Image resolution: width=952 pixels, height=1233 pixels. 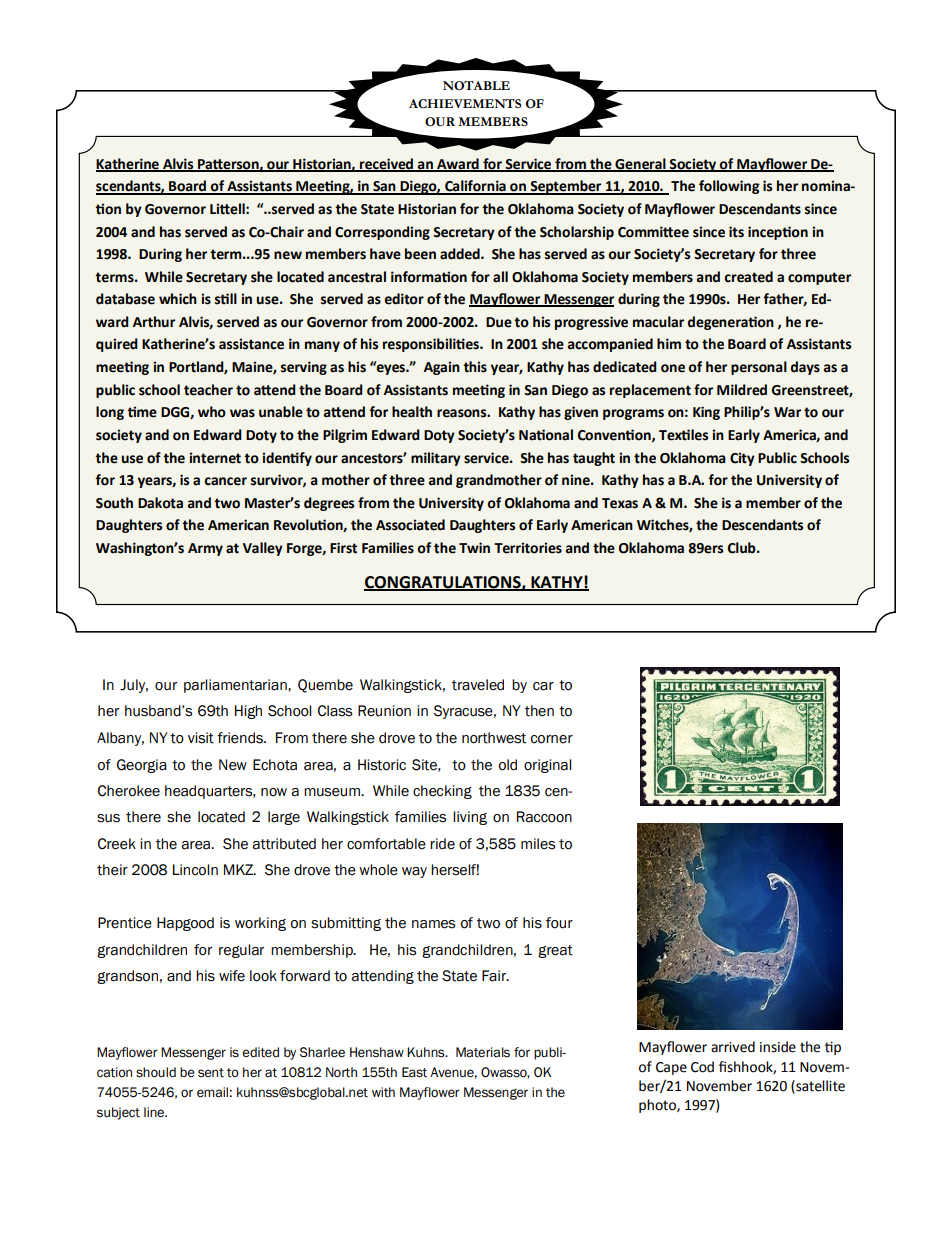 I want to click on received, so click(x=387, y=164).
